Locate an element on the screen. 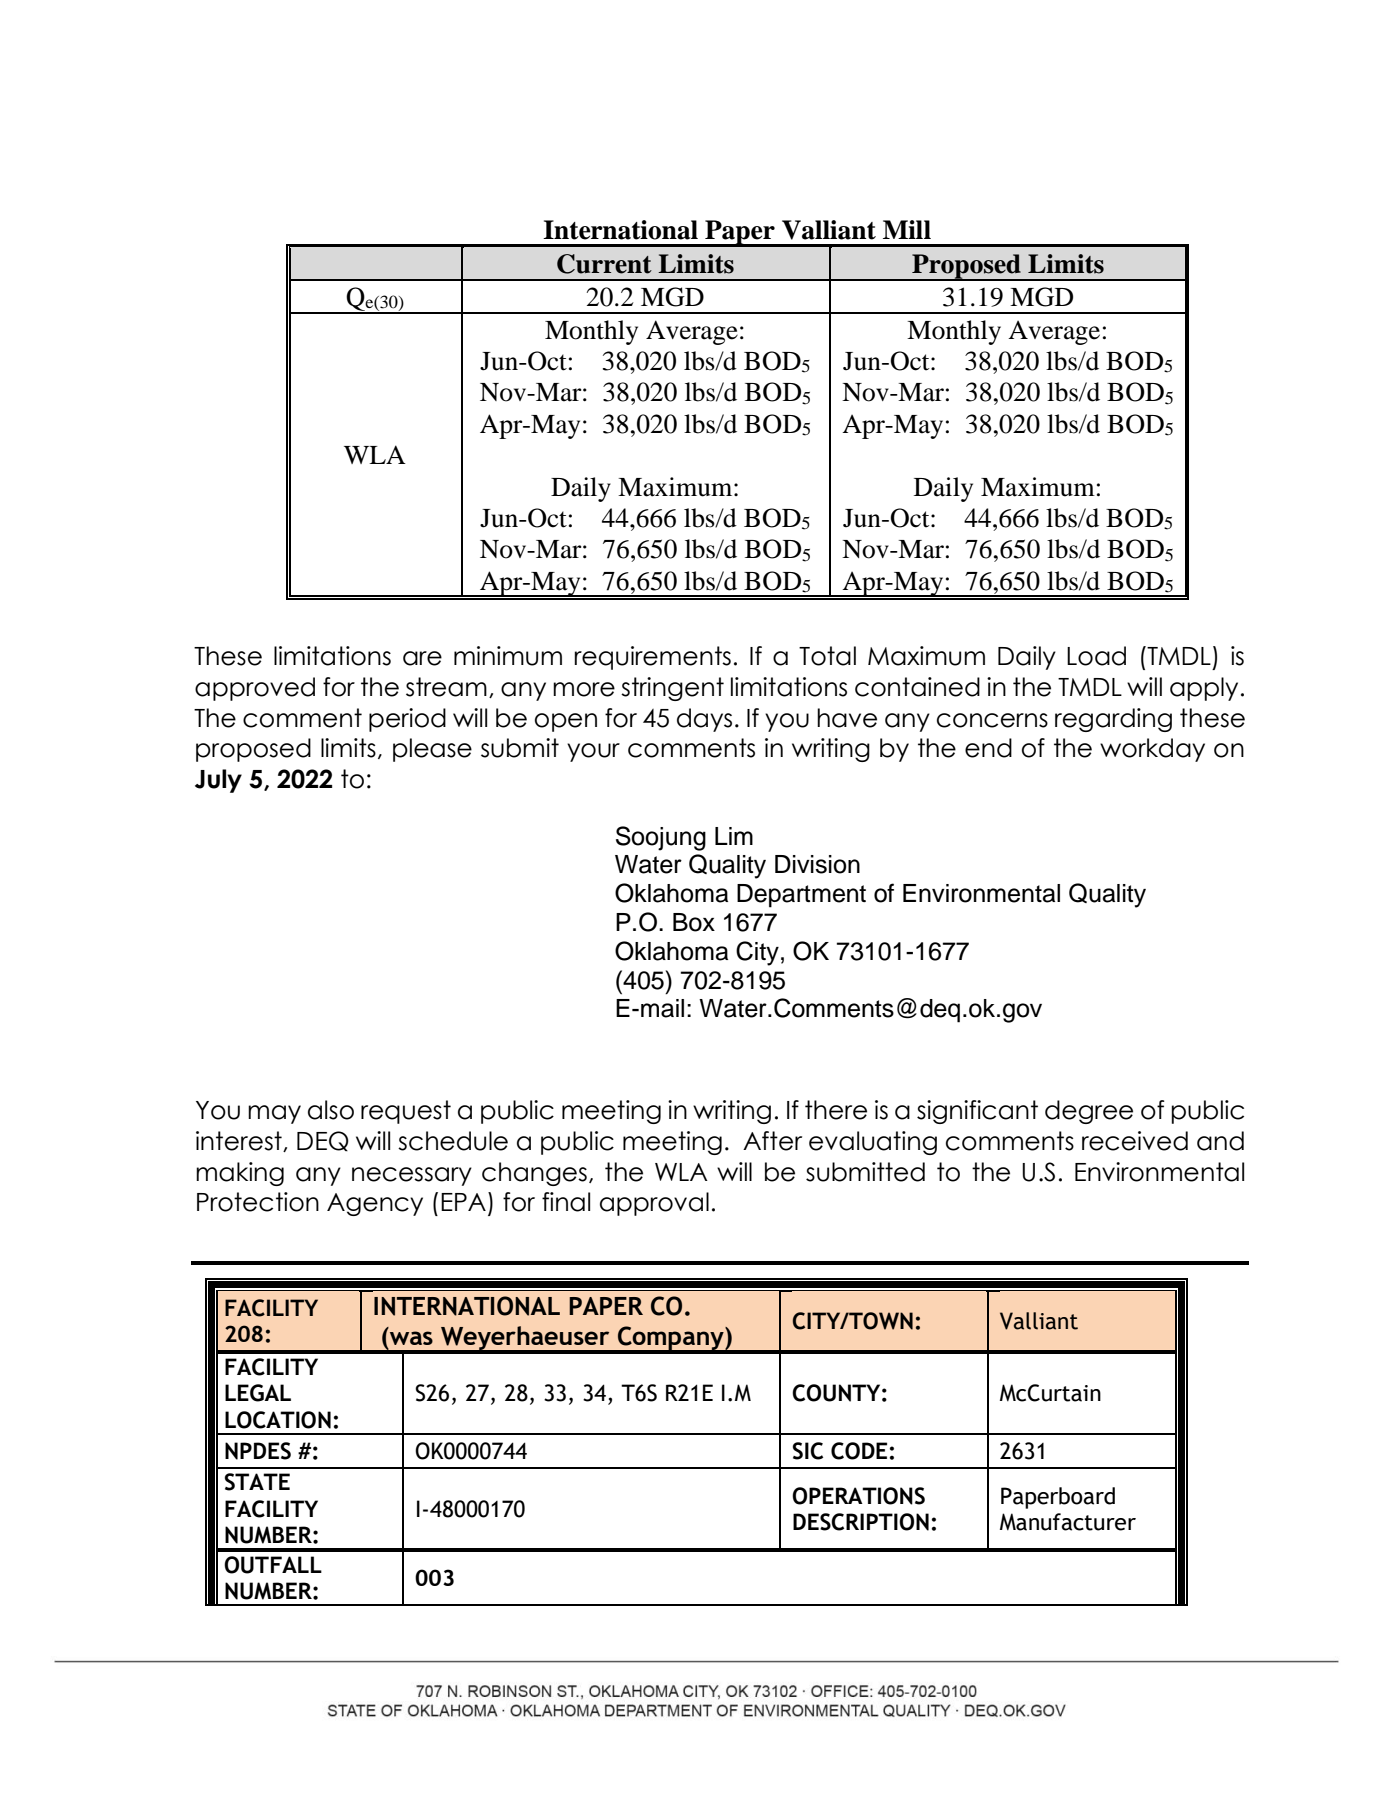 The height and width of the screenshot is (1803, 1393). OUTFALL is located at coordinates (273, 1565).
